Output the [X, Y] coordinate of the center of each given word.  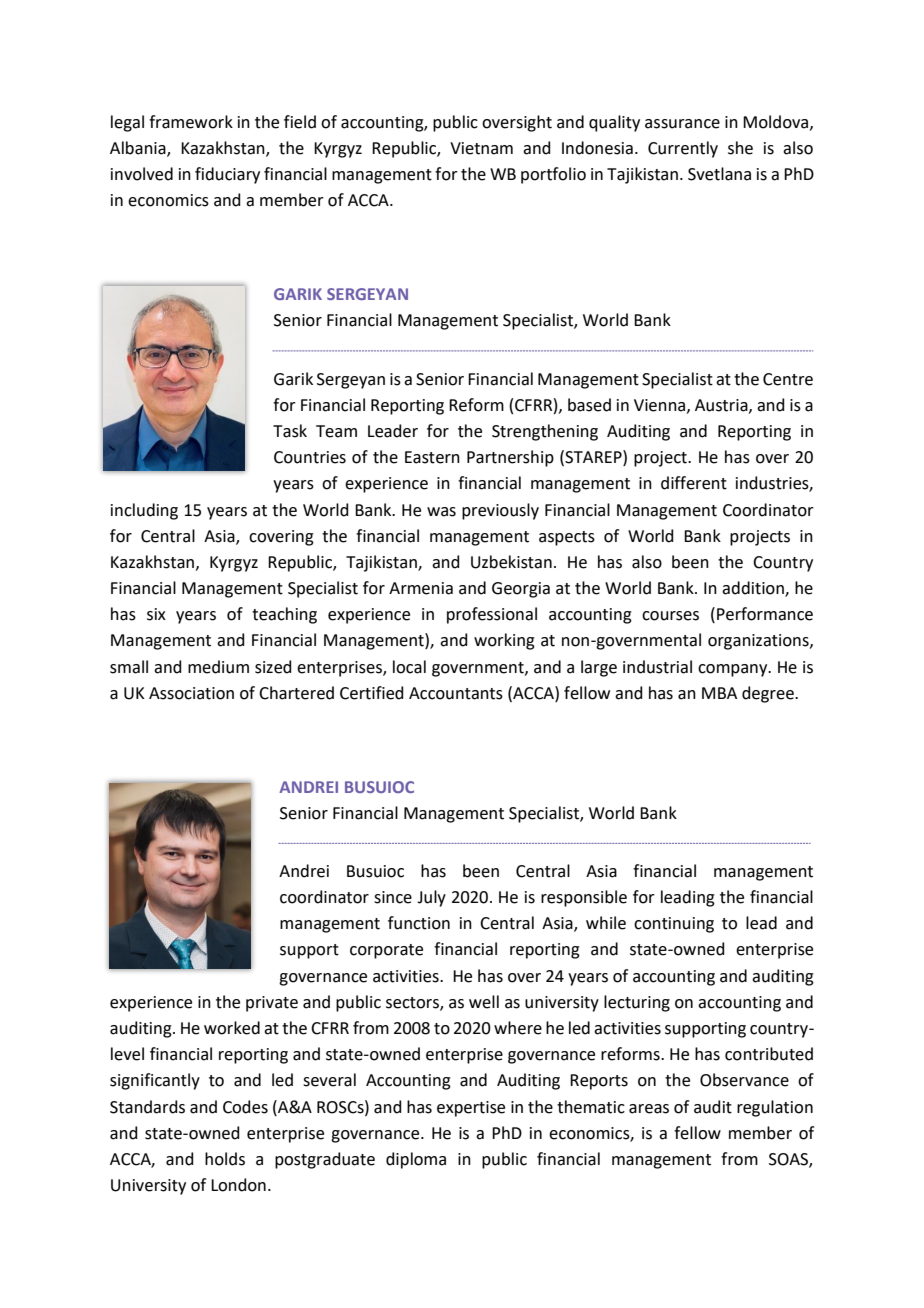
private [272, 1004]
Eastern [432, 457]
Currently [683, 149]
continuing [674, 925]
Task [290, 431]
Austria [722, 406]
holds [225, 1159]
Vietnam [481, 148]
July [431, 898]
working [504, 641]
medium [218, 667]
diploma [416, 1160]
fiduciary [227, 175]
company [734, 670]
